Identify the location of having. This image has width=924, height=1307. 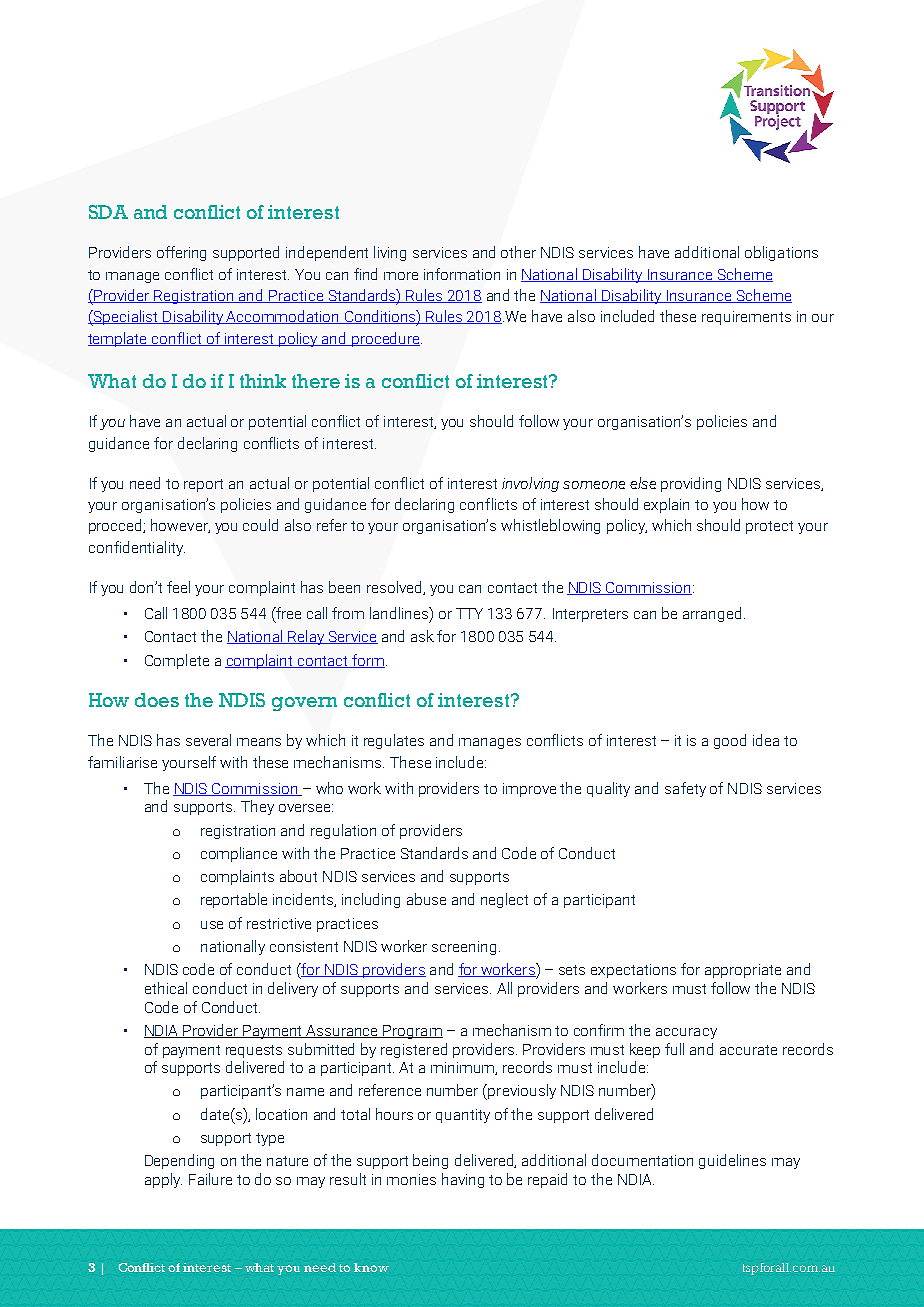
(463, 1180).
